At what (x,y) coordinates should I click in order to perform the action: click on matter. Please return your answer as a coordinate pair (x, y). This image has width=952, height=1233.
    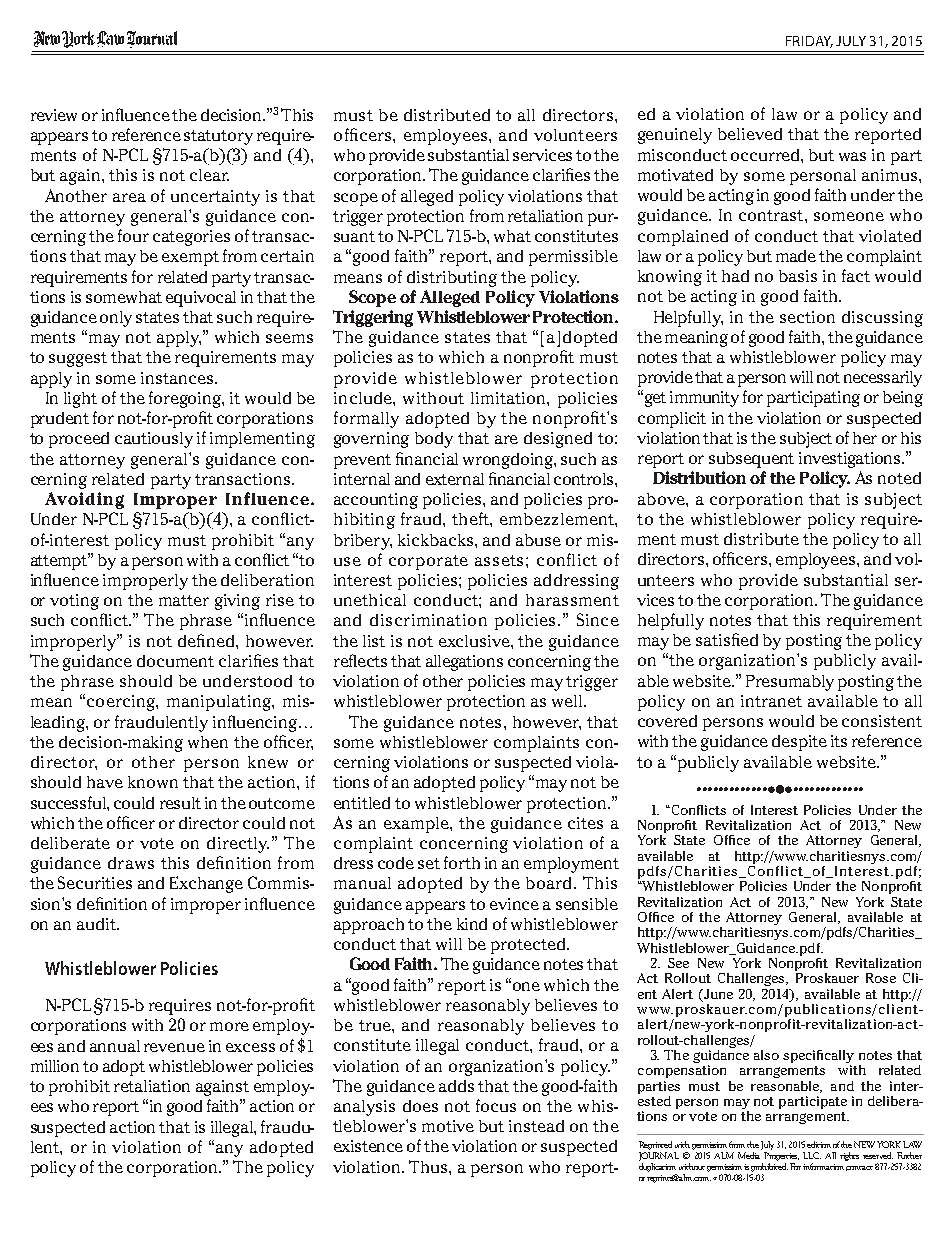
    Looking at the image, I should click on (184, 600).
